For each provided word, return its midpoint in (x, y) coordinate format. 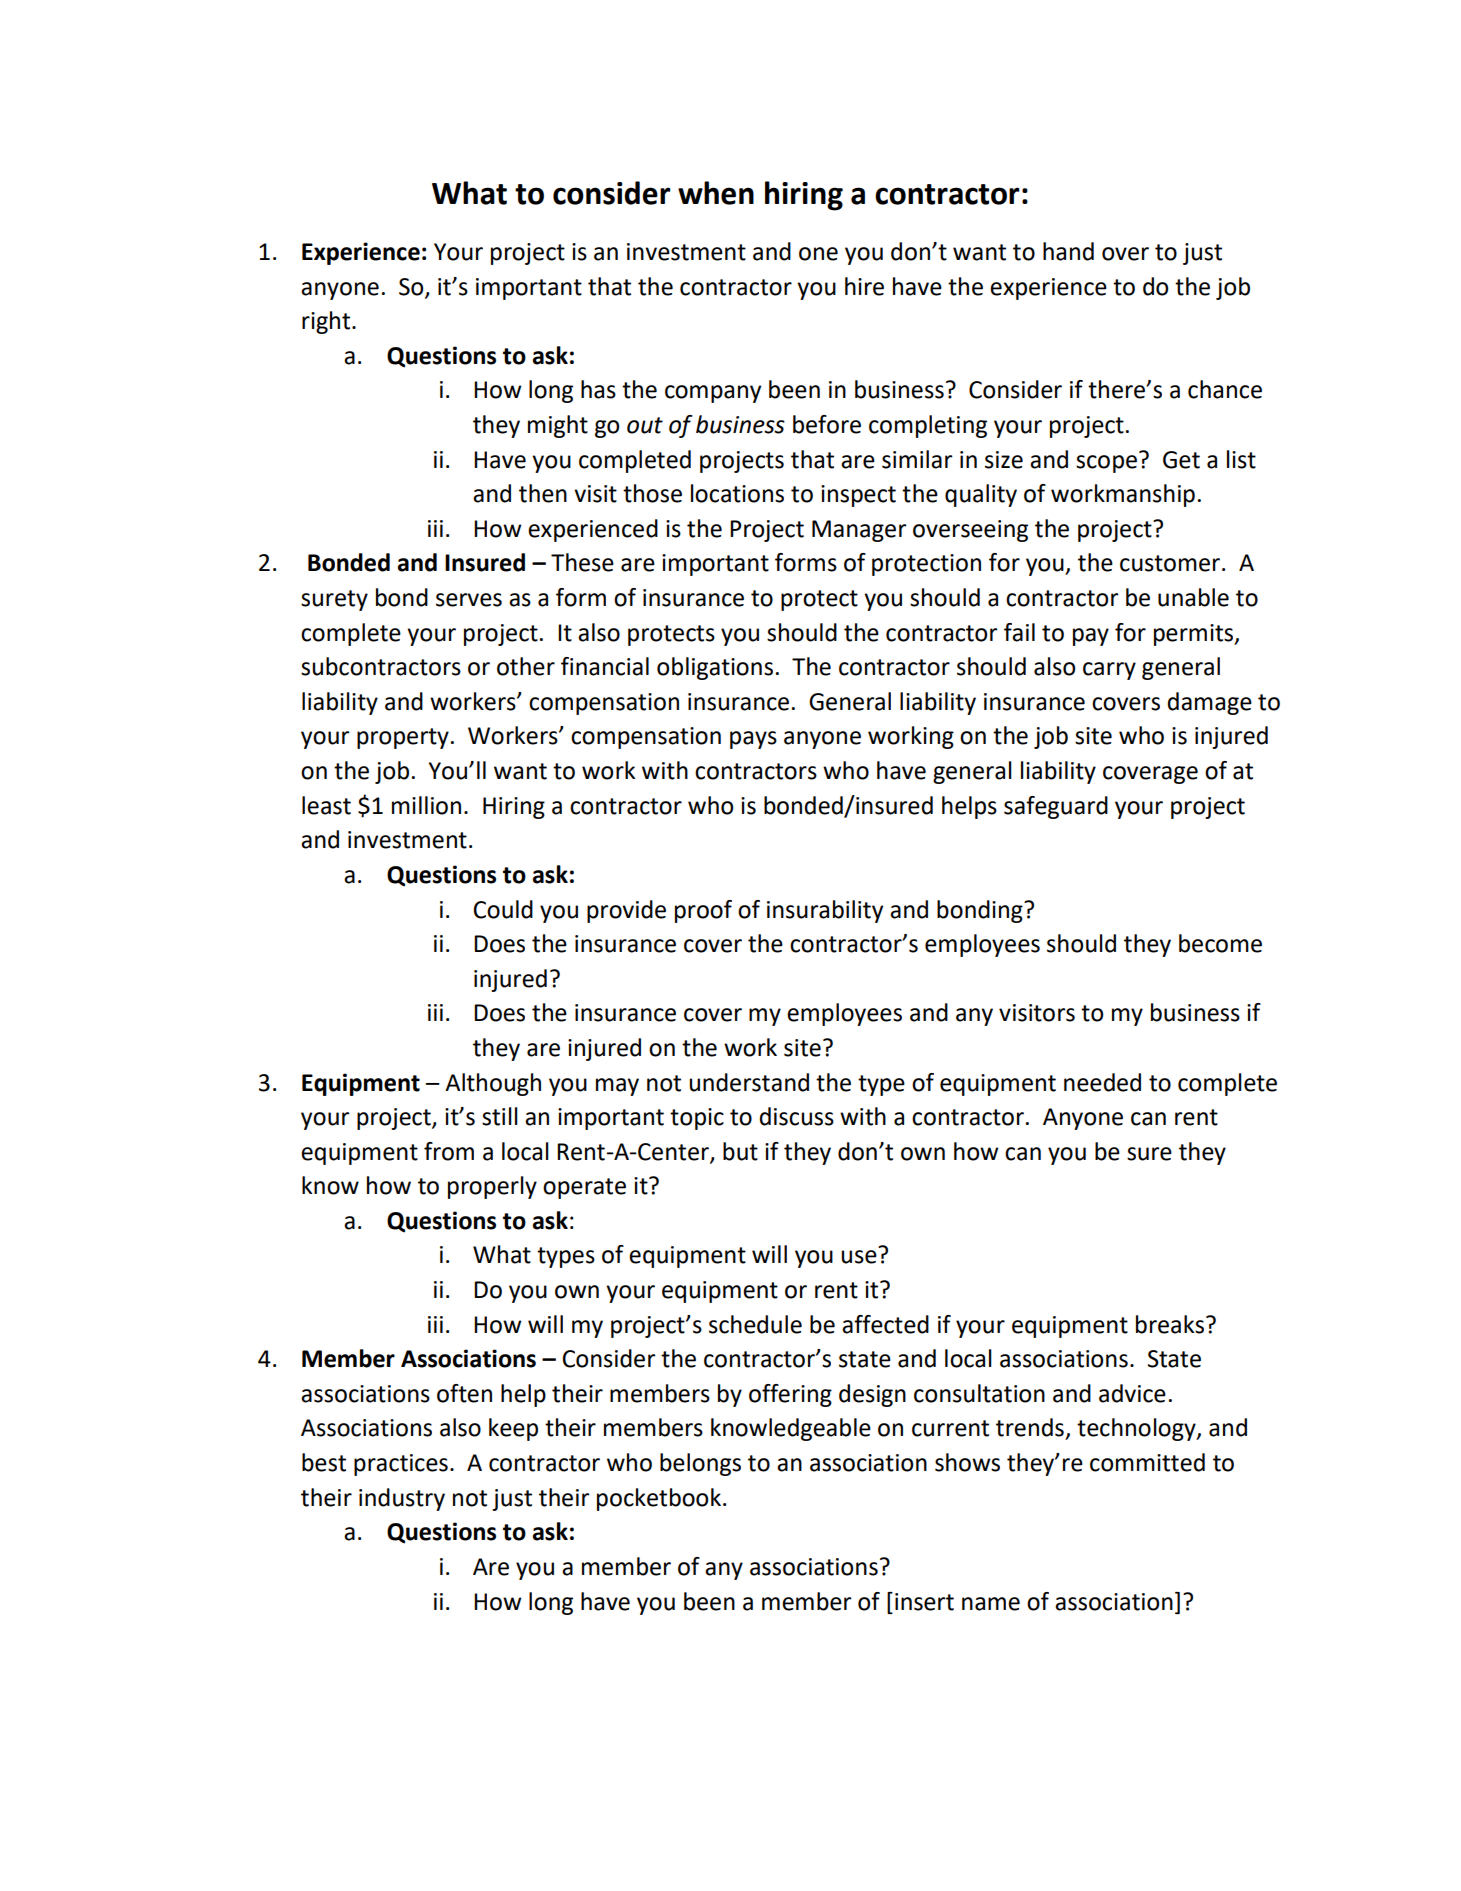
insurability (825, 911)
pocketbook (660, 1499)
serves (469, 600)
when (716, 193)
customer (1170, 563)
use (859, 1257)
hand (1068, 251)
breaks (1170, 1324)
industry (402, 1499)
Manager (859, 531)
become (1220, 943)
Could (503, 909)
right (327, 322)
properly (492, 1187)
